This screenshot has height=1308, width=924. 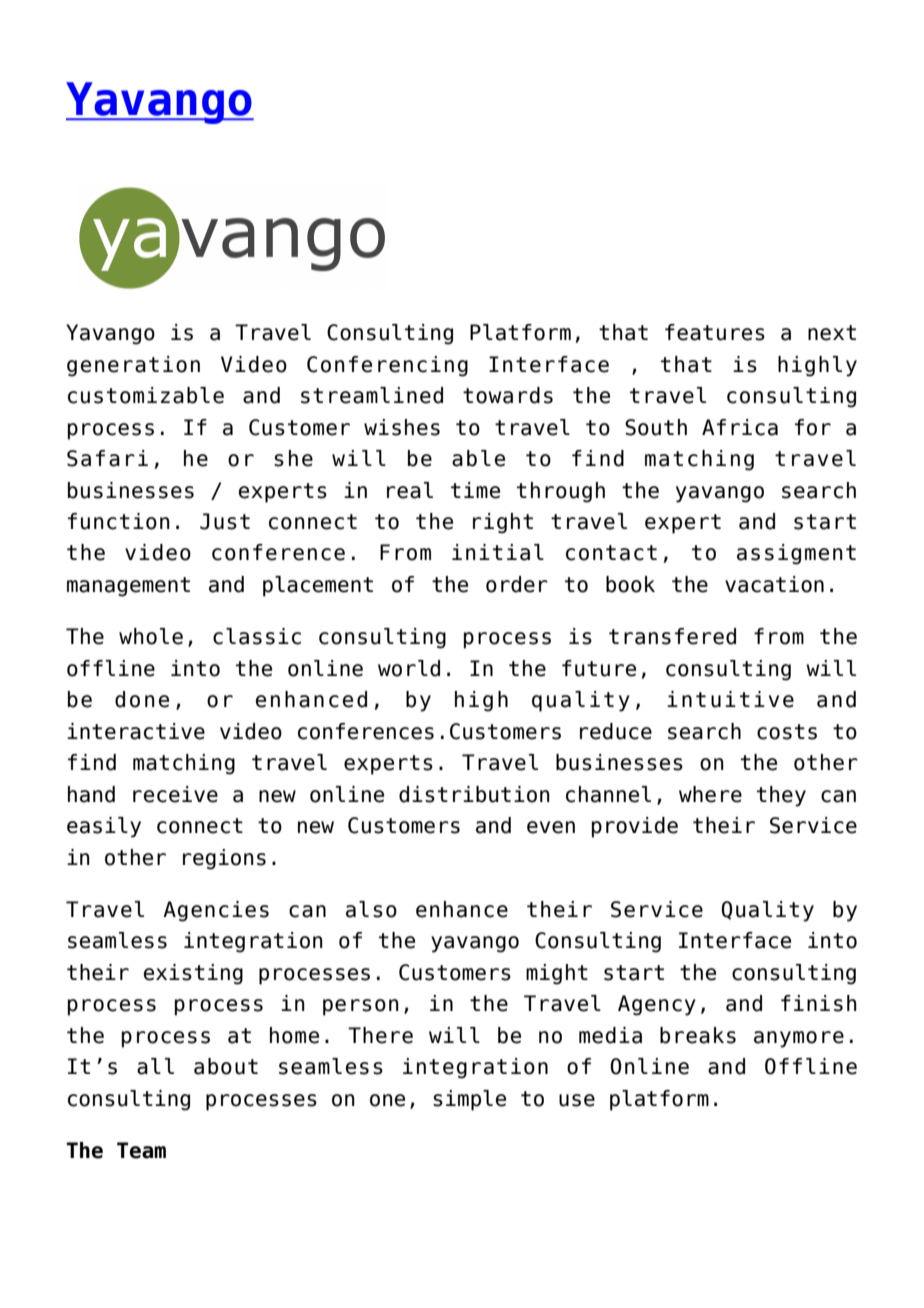 I want to click on features, so click(x=715, y=332).
